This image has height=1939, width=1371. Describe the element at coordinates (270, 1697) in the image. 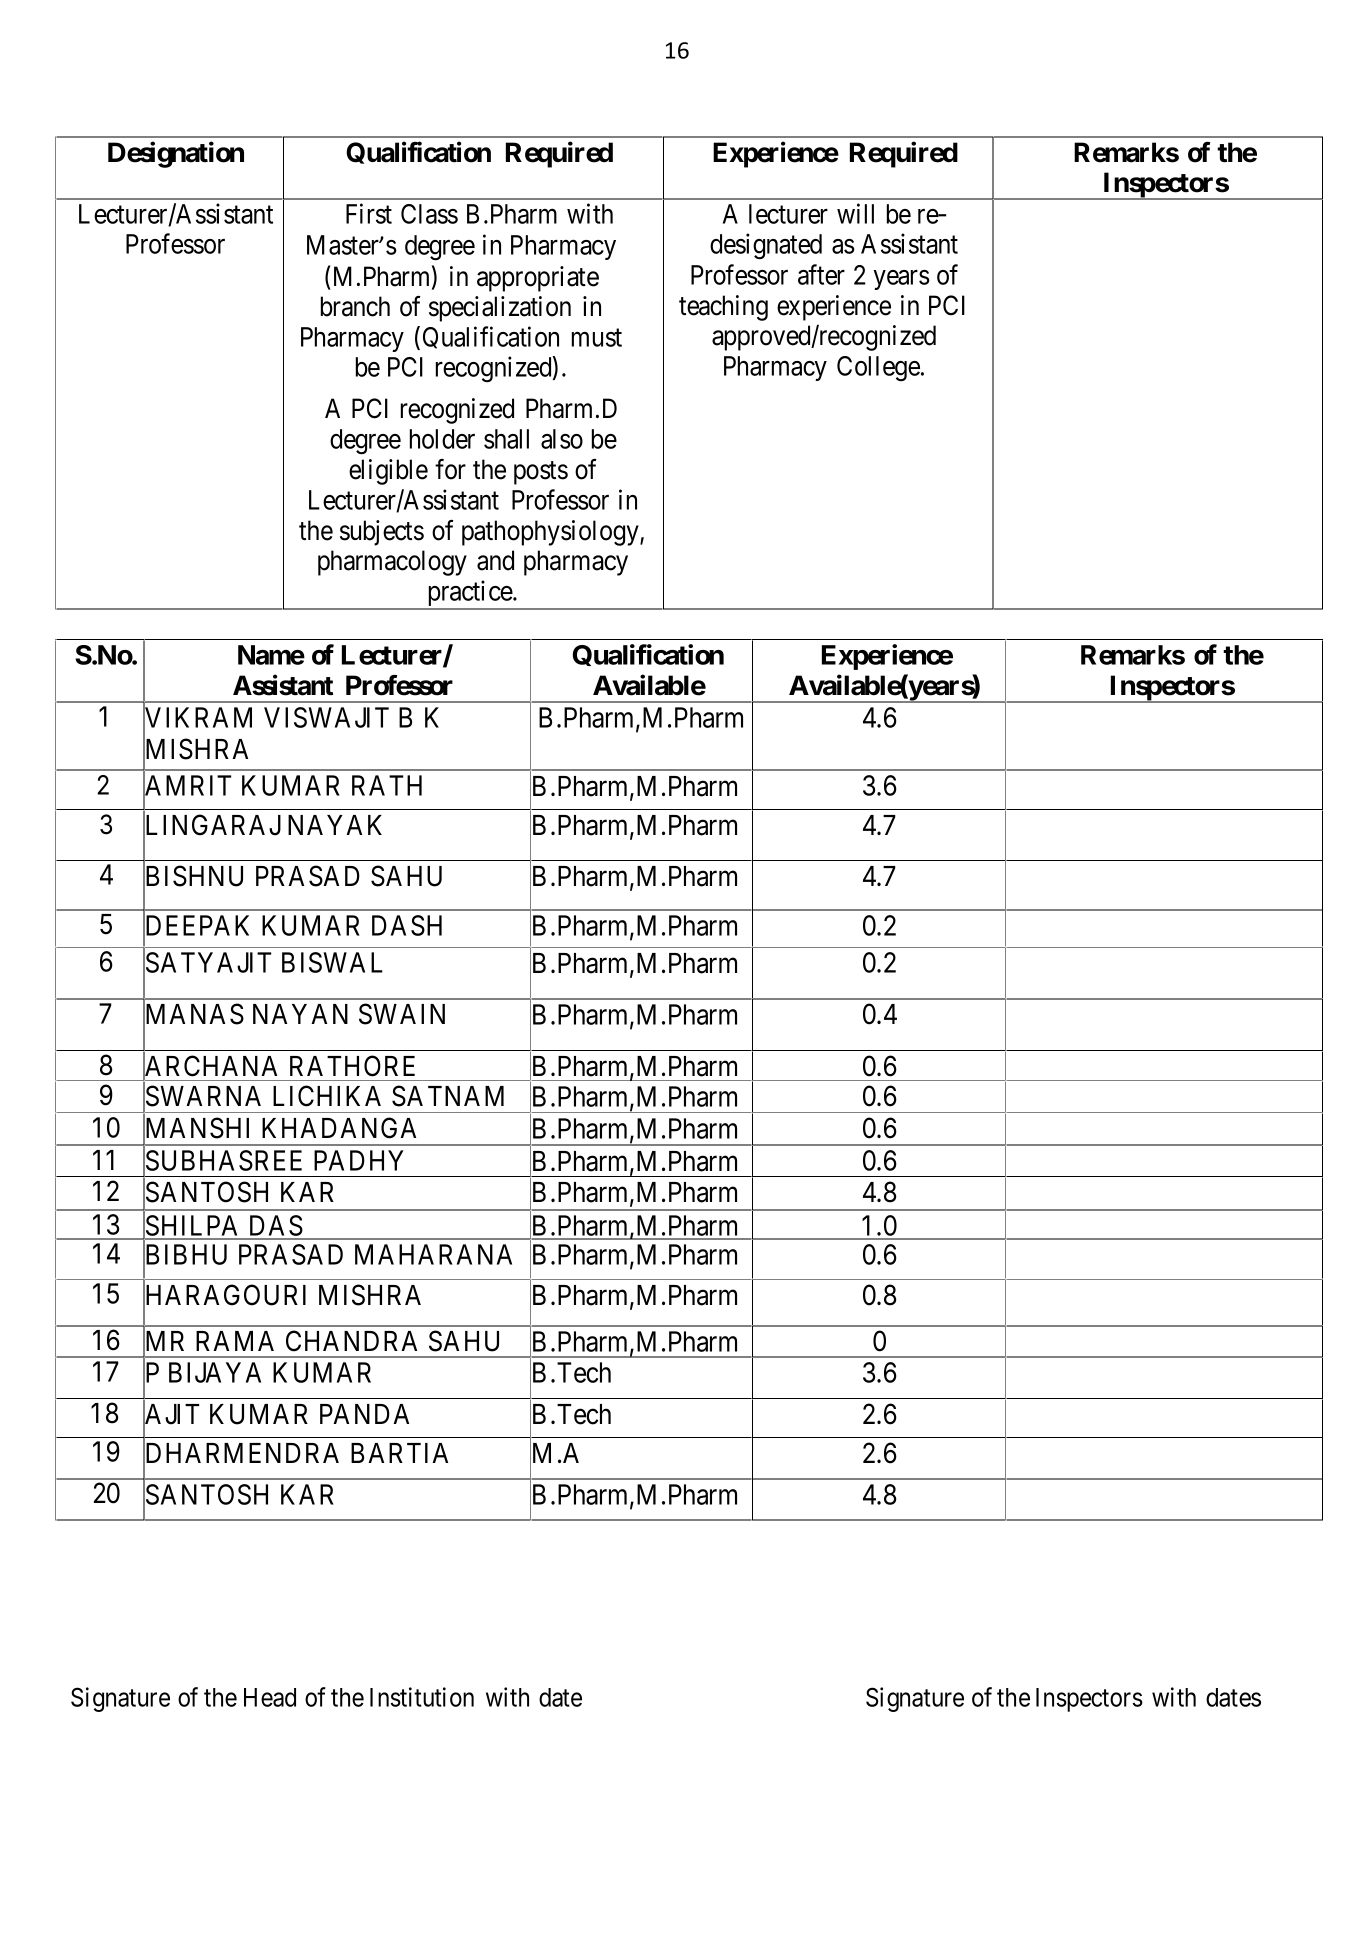

I see `Head` at that location.
